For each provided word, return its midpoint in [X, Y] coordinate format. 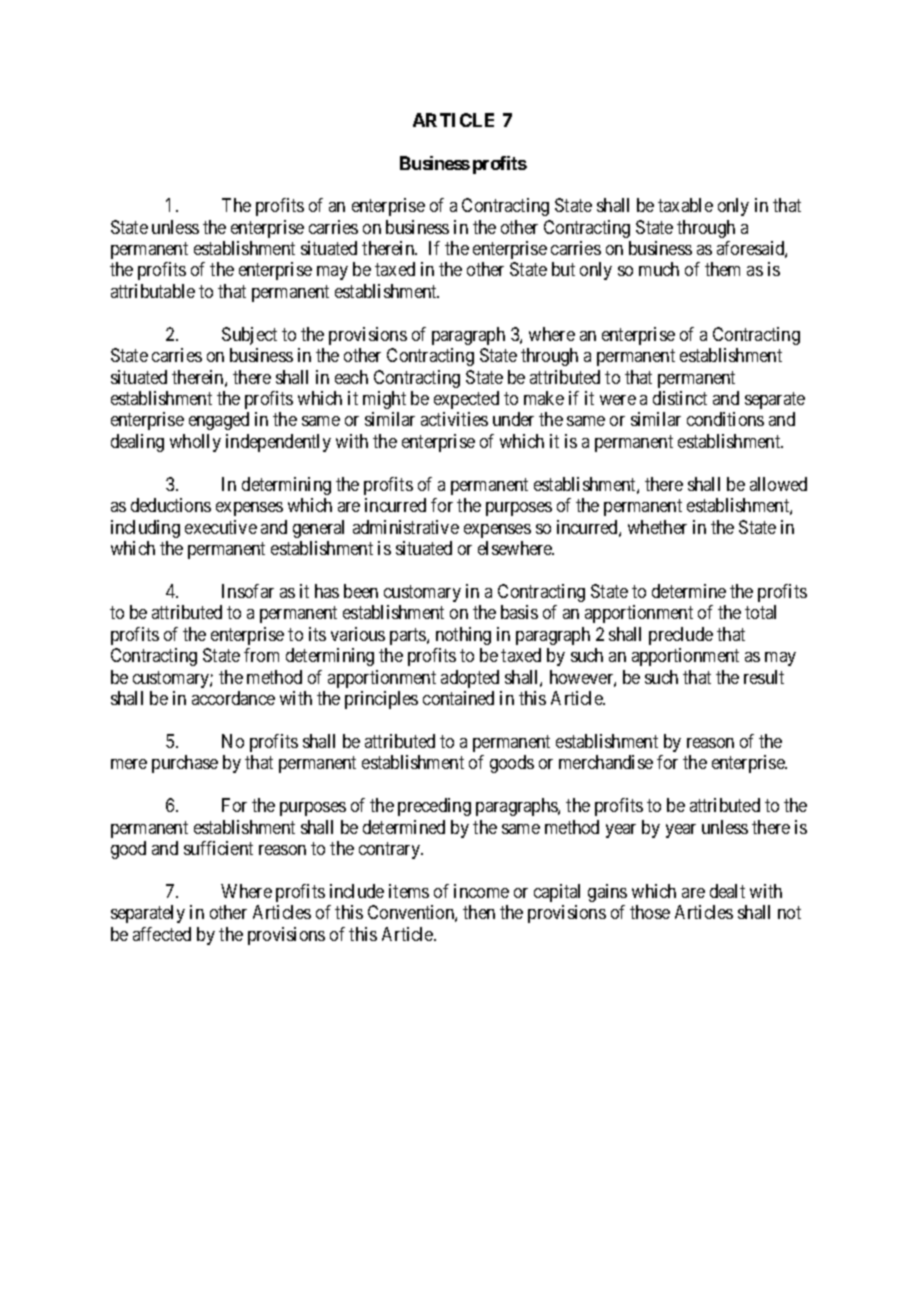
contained [458, 698]
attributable [153, 291]
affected [162, 934]
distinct [680, 398]
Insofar [248, 591]
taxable [685, 205]
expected [466, 400]
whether [657, 527]
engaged [219, 421]
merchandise [606, 762]
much [659, 269]
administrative [406, 527]
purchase [185, 764]
